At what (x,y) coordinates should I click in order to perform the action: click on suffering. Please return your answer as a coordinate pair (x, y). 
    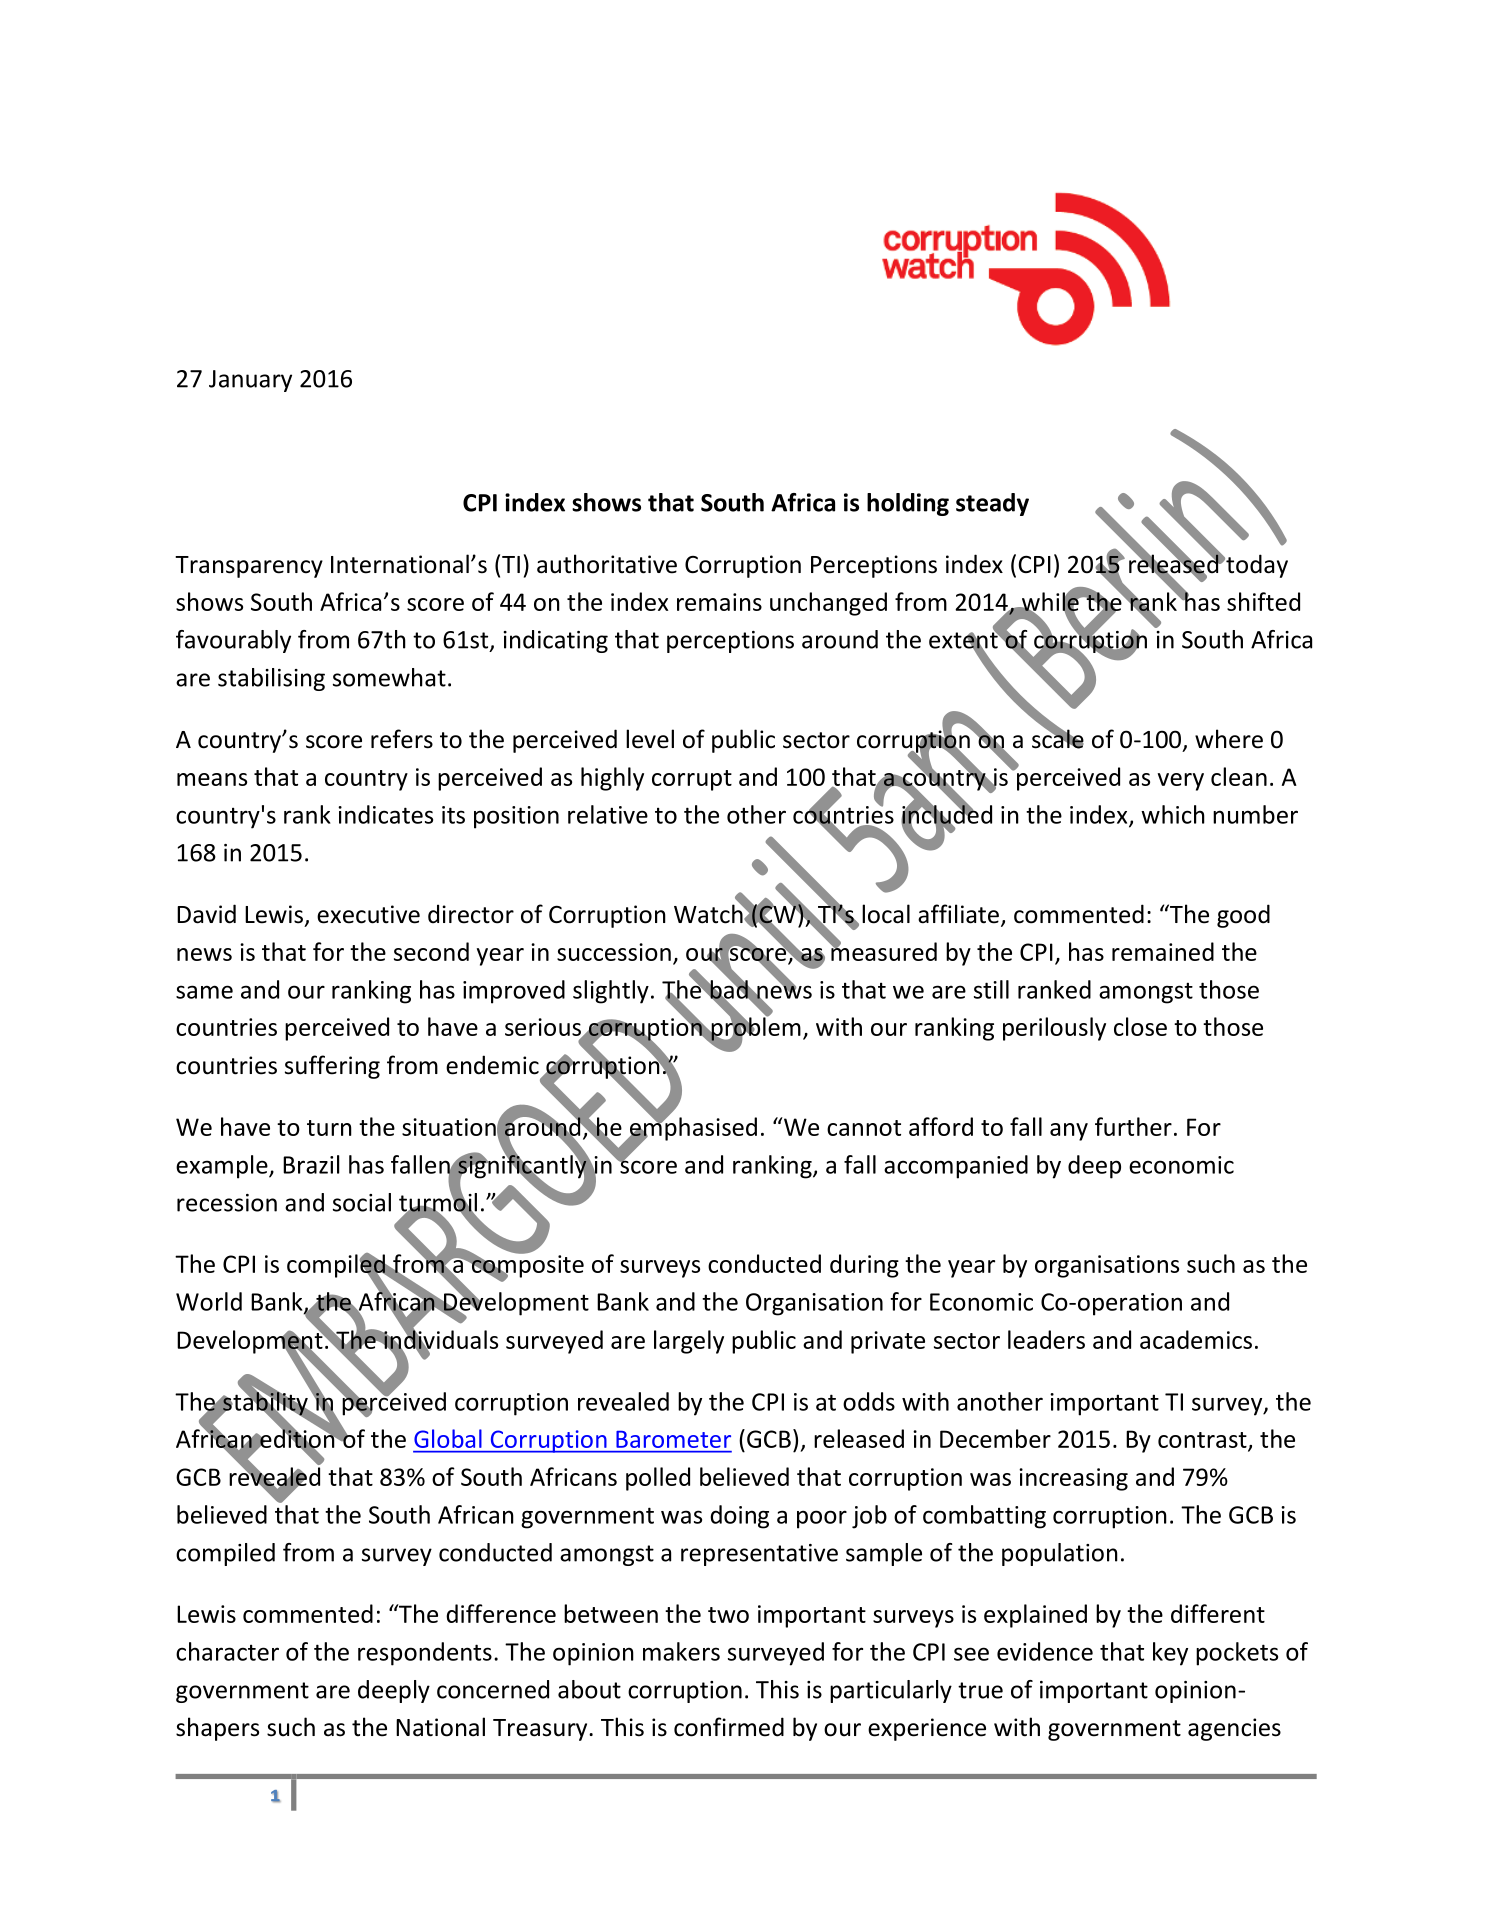
    Looking at the image, I should click on (332, 1067).
